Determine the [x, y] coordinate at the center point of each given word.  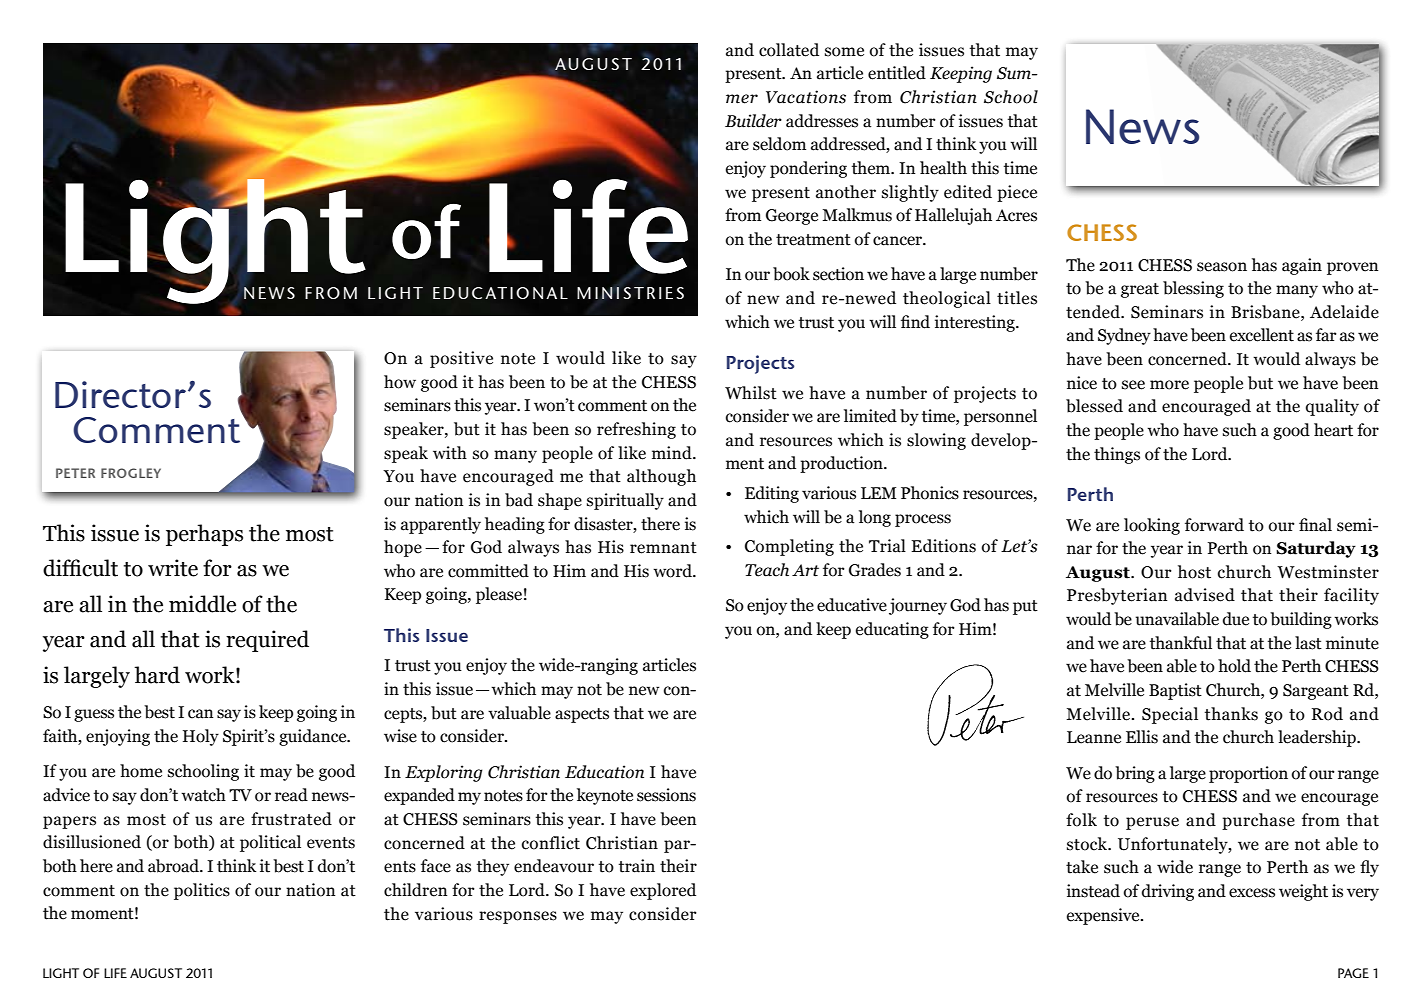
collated [789, 50]
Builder [753, 121]
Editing [772, 494]
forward [1214, 525]
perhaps [204, 535]
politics [202, 891]
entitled [897, 73]
